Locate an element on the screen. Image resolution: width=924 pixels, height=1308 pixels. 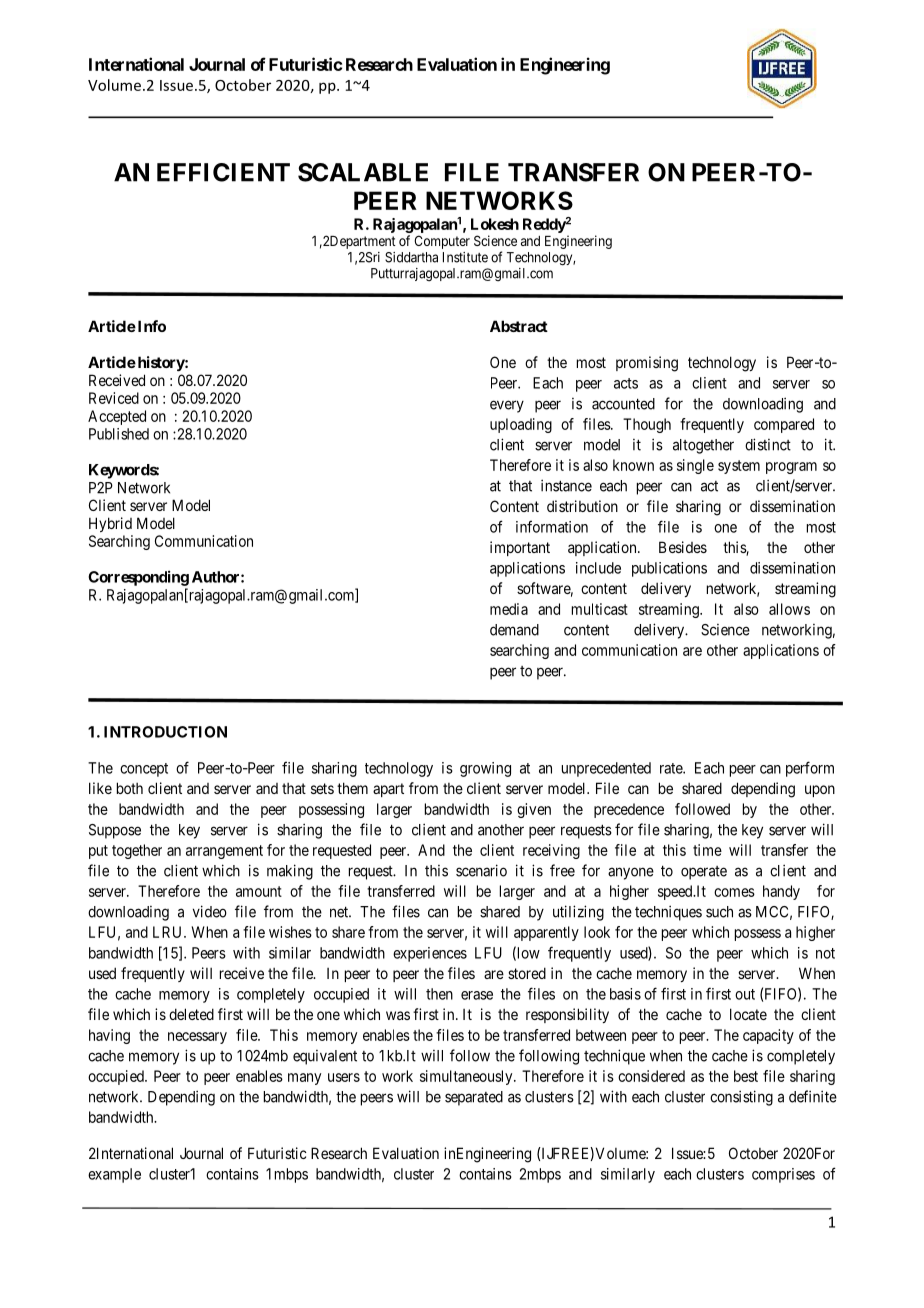
promising is located at coordinates (647, 364).
